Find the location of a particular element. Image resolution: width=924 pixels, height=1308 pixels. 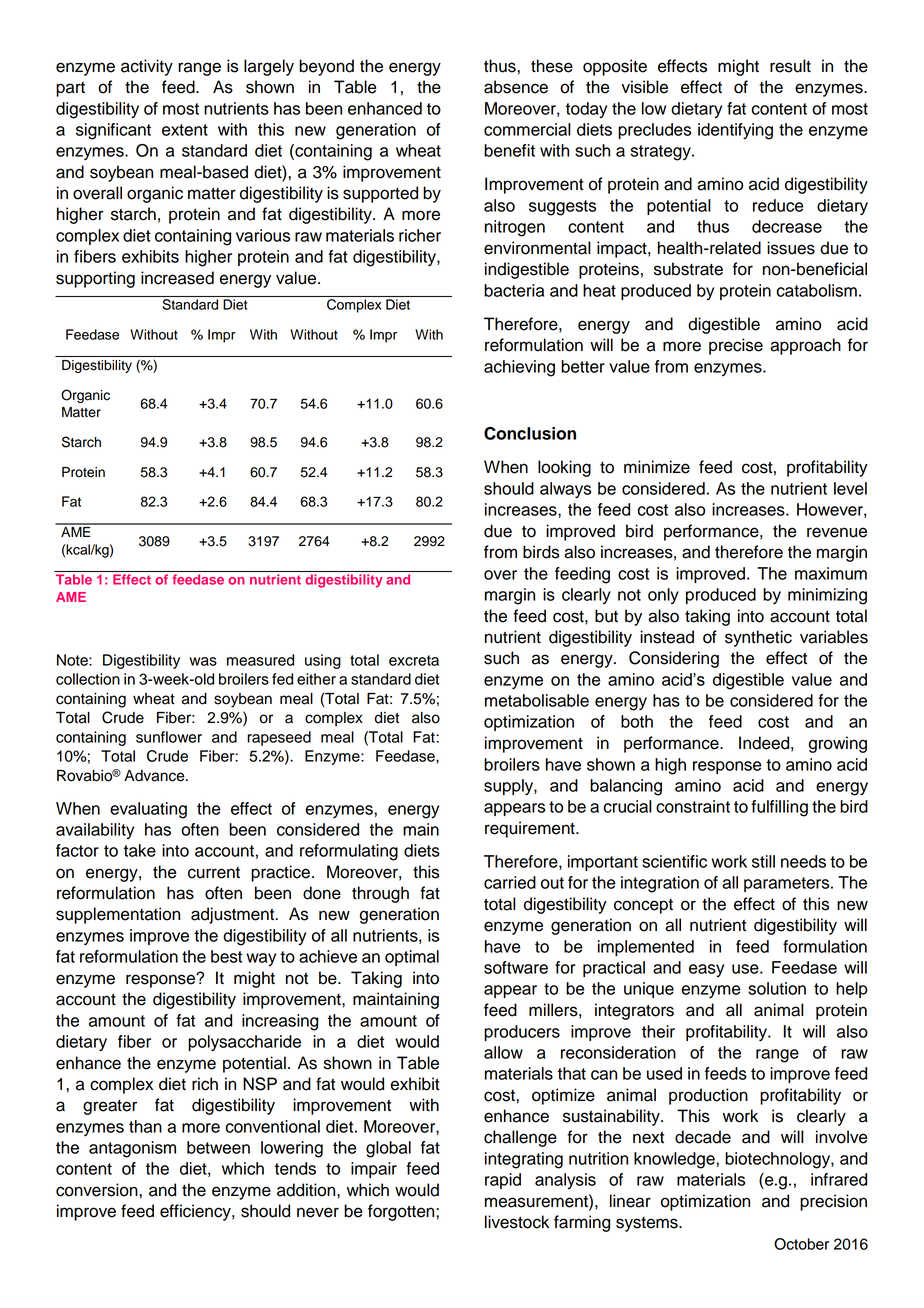

requirement is located at coordinates (531, 829).
